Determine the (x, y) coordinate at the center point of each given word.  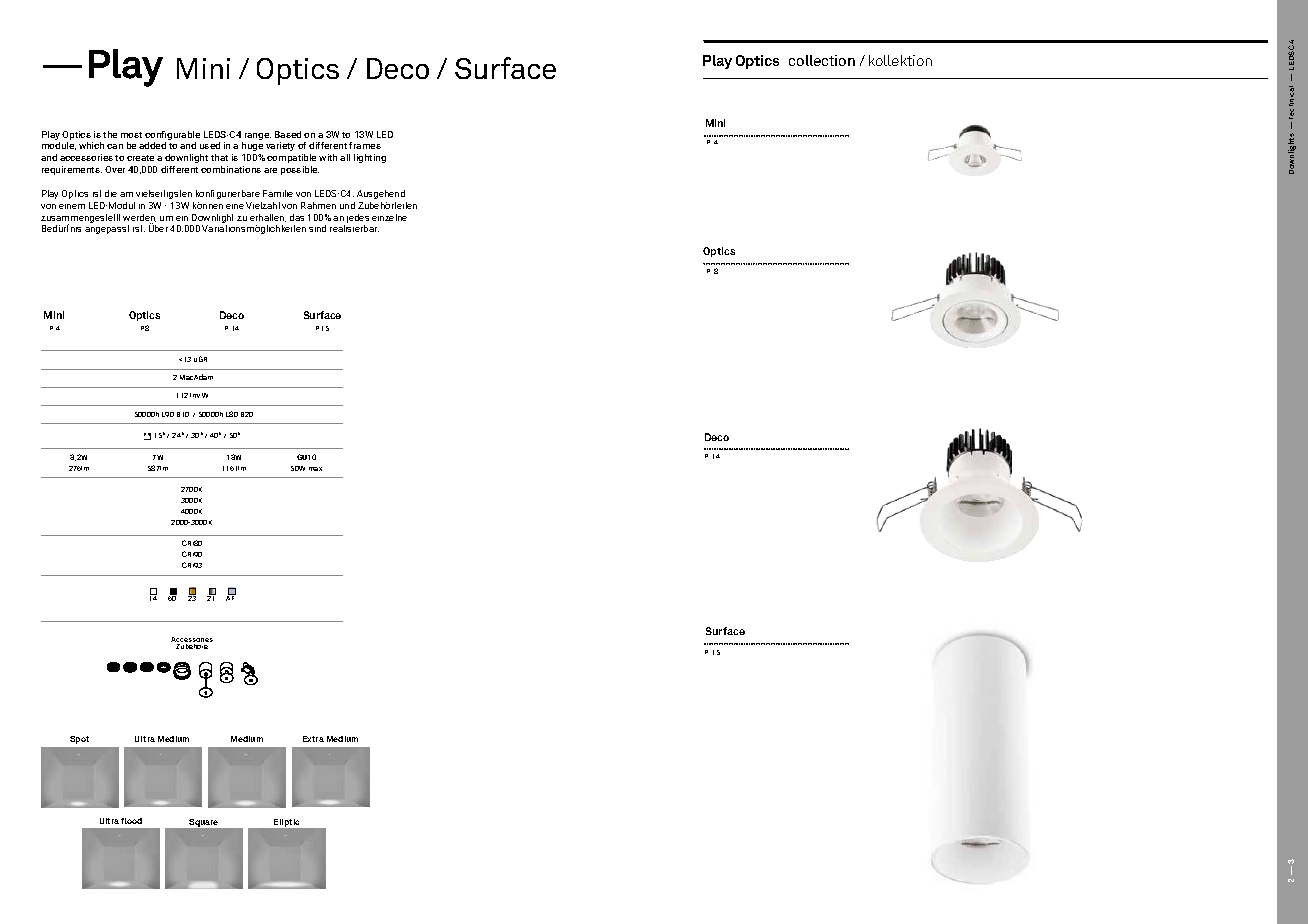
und (347, 205)
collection (822, 60)
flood (131, 821)
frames (365, 145)
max (315, 469)
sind (317, 228)
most (131, 135)
